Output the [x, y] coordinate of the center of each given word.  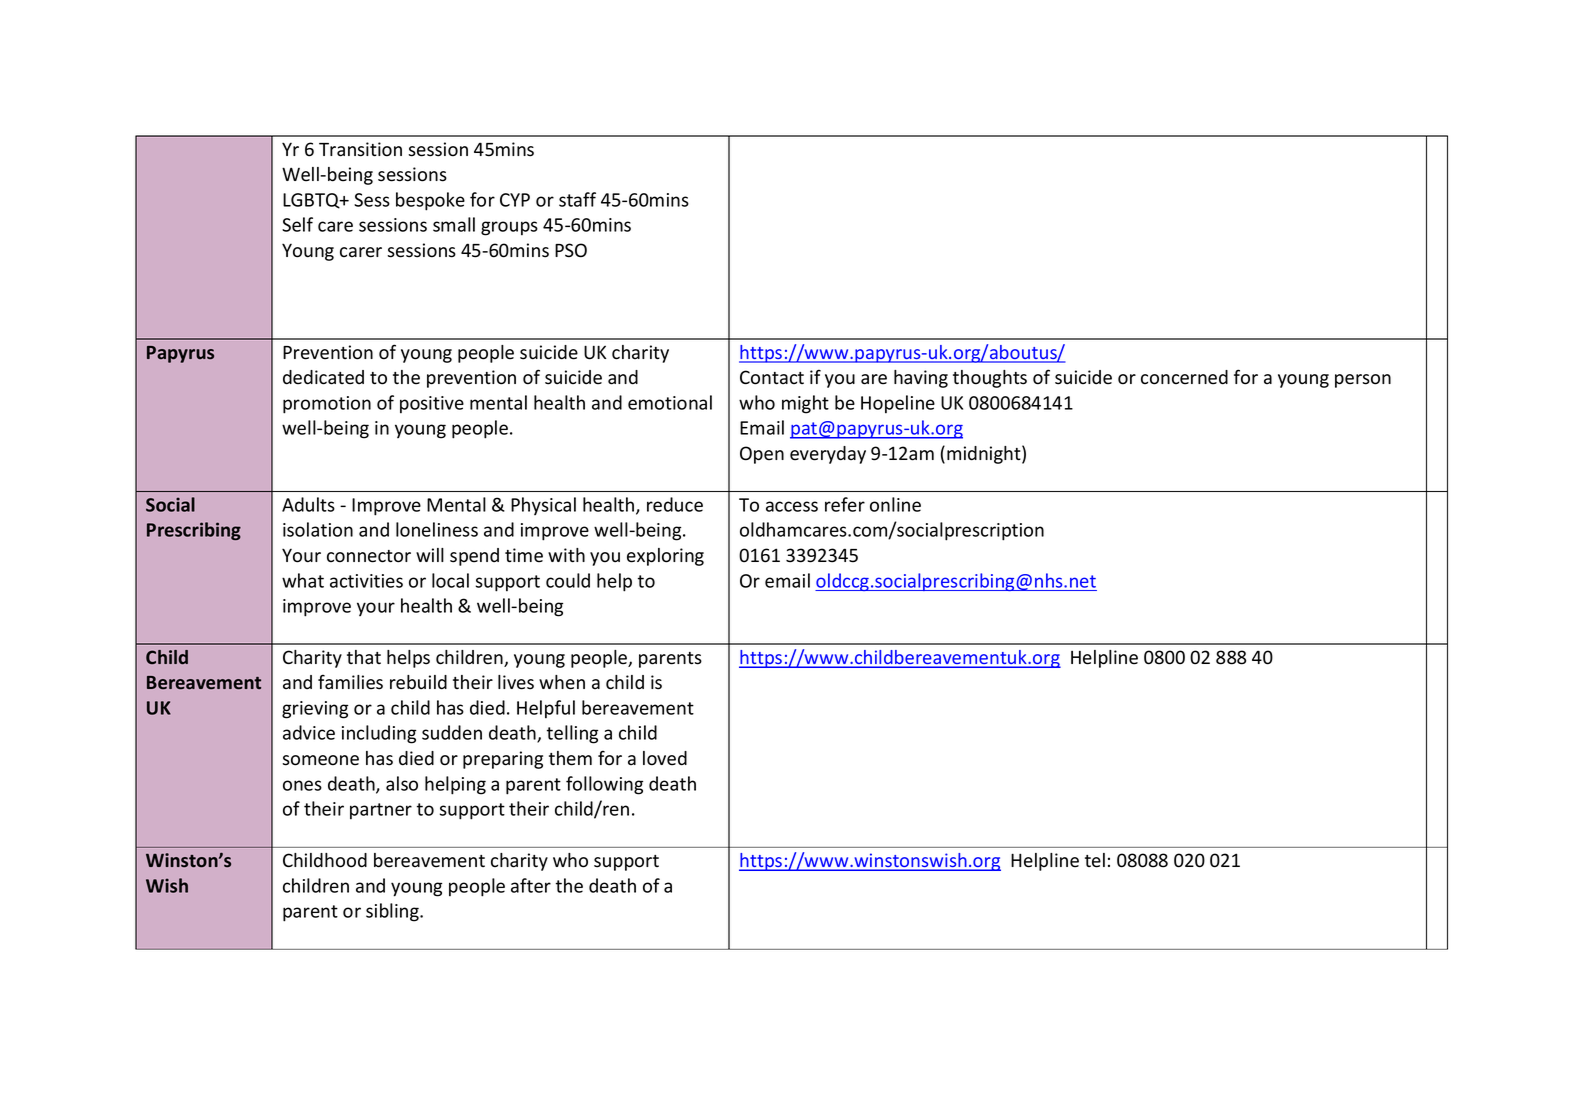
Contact [772, 377]
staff [577, 199]
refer [845, 504]
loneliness [437, 529]
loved [665, 758]
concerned [1184, 377]
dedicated [323, 377]
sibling [393, 912]
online [895, 504]
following [604, 785]
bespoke [430, 201]
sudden [452, 732]
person [1363, 381]
